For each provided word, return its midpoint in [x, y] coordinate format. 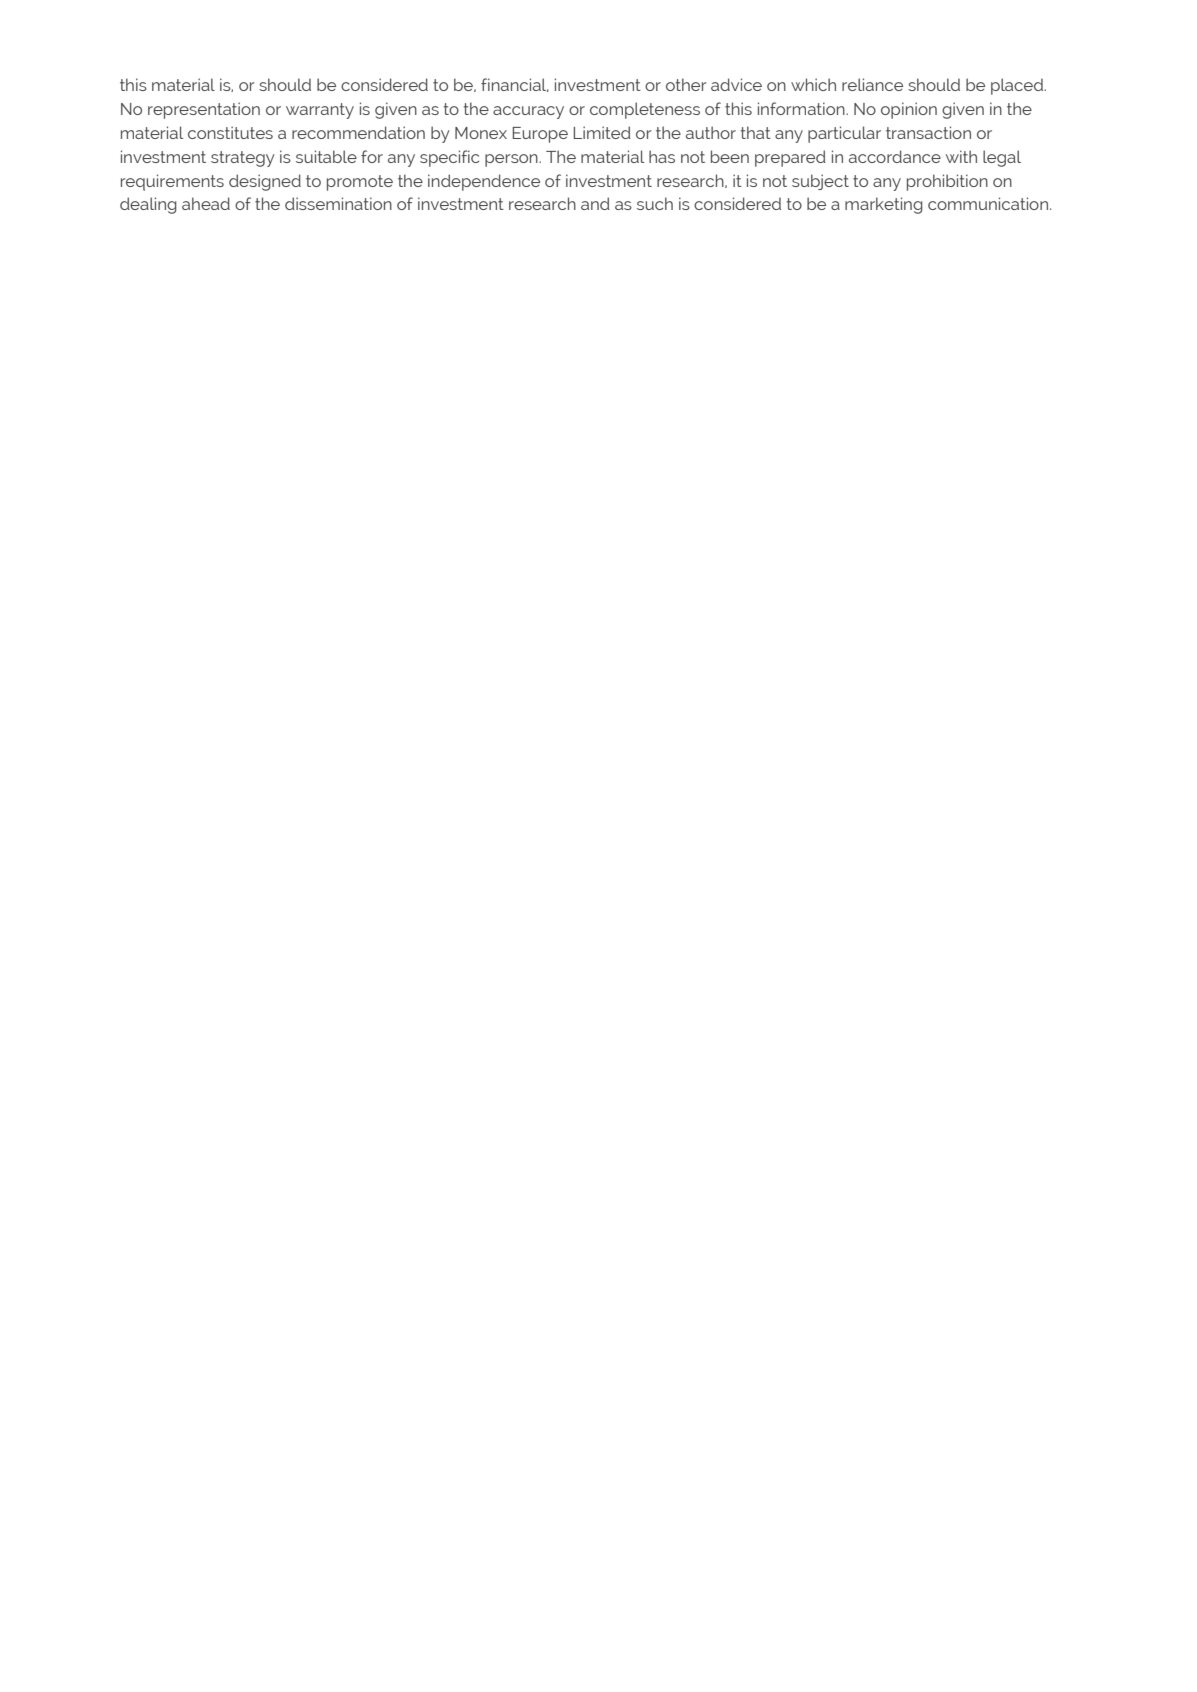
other [686, 84]
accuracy [528, 112]
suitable [326, 156]
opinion [909, 110]
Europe [540, 135]
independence [484, 182]
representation [204, 110]
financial [515, 85]
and [595, 203]
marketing [884, 205]
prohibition [947, 182]
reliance [872, 84]
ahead [206, 203]
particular [844, 134]
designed [265, 182]
